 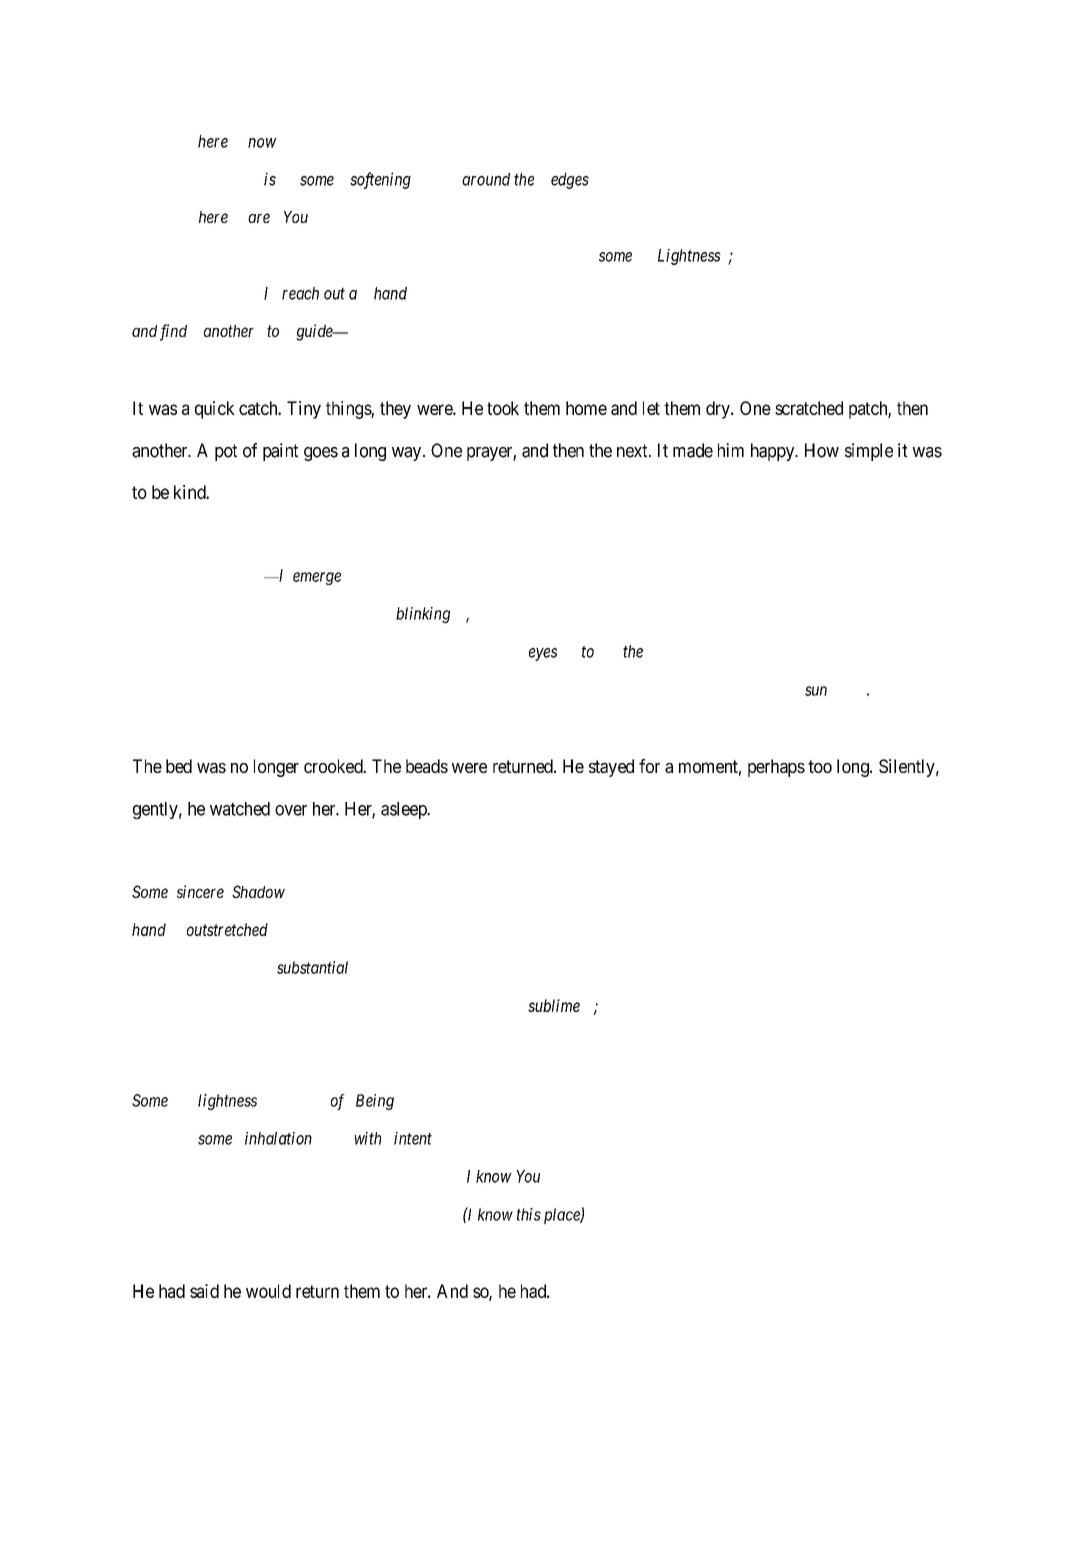 I want to click on stayed, so click(x=611, y=768).
